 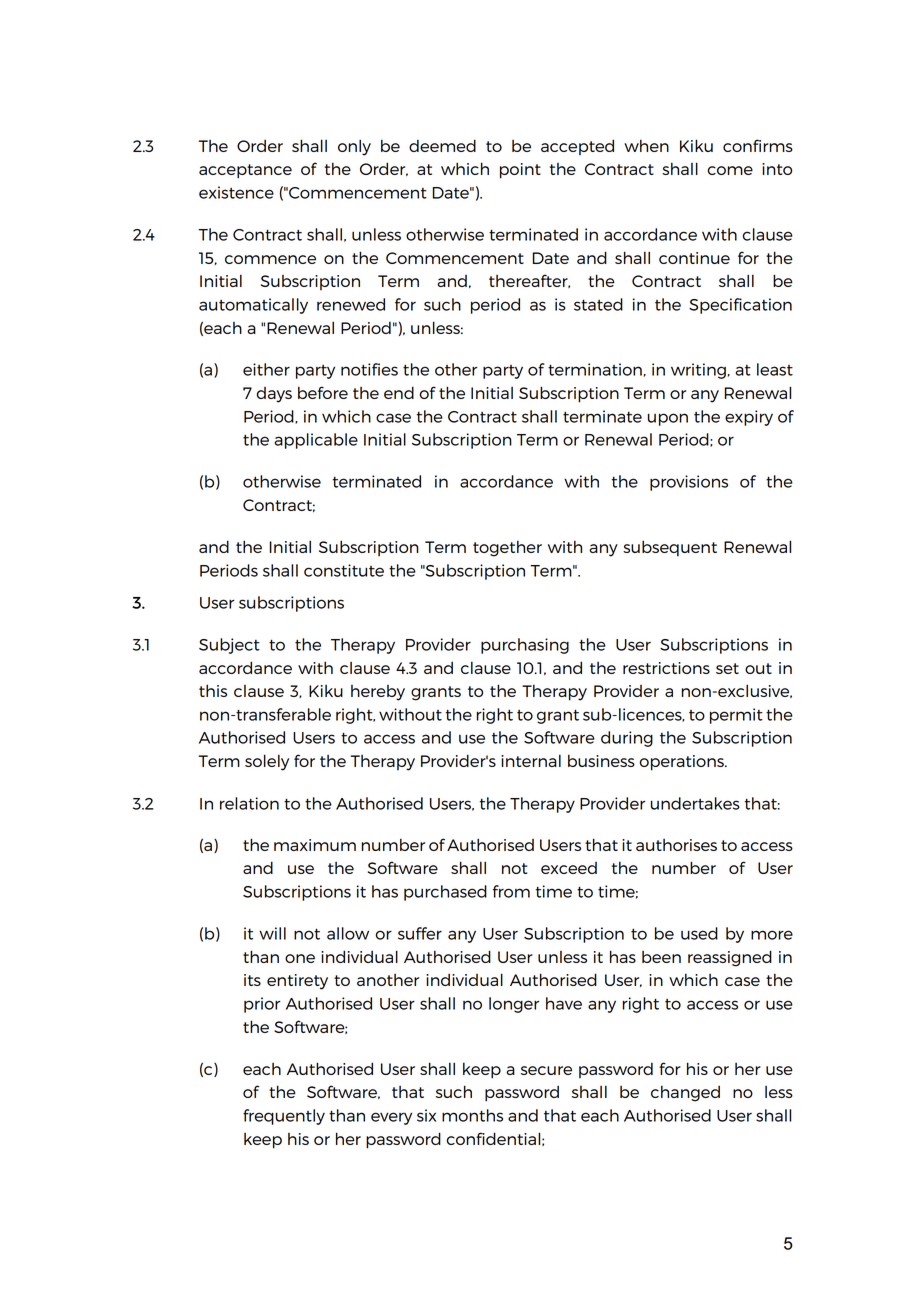 What do you see at coordinates (267, 762) in the screenshot?
I see `solely` at bounding box center [267, 762].
